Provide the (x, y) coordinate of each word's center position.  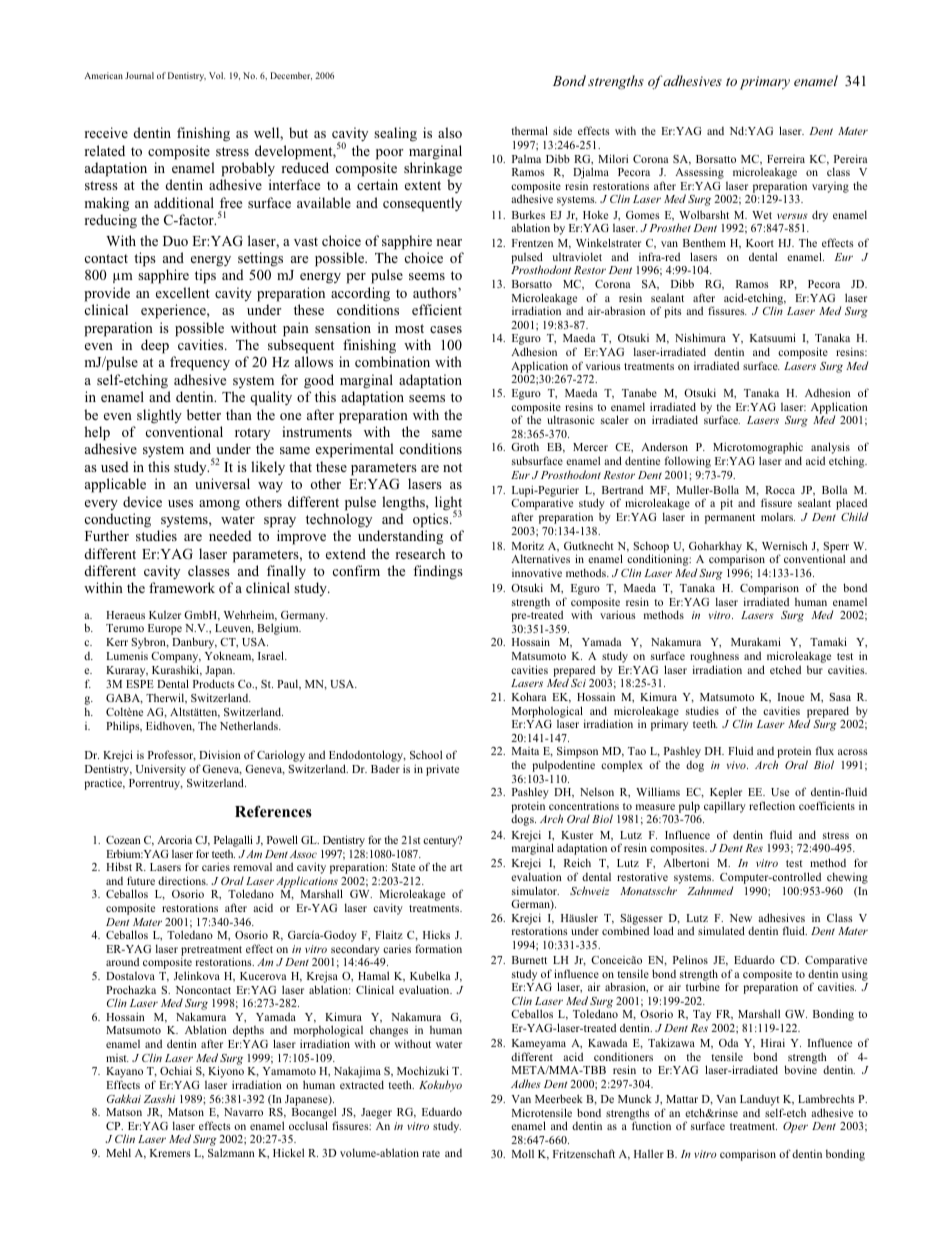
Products (214, 683)
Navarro (243, 1112)
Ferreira (786, 159)
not (452, 467)
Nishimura (700, 337)
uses (180, 503)
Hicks (436, 934)
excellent (183, 292)
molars (778, 516)
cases (446, 329)
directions (183, 880)
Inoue (791, 697)
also (450, 132)
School (426, 754)
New (741, 918)
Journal (139, 75)
